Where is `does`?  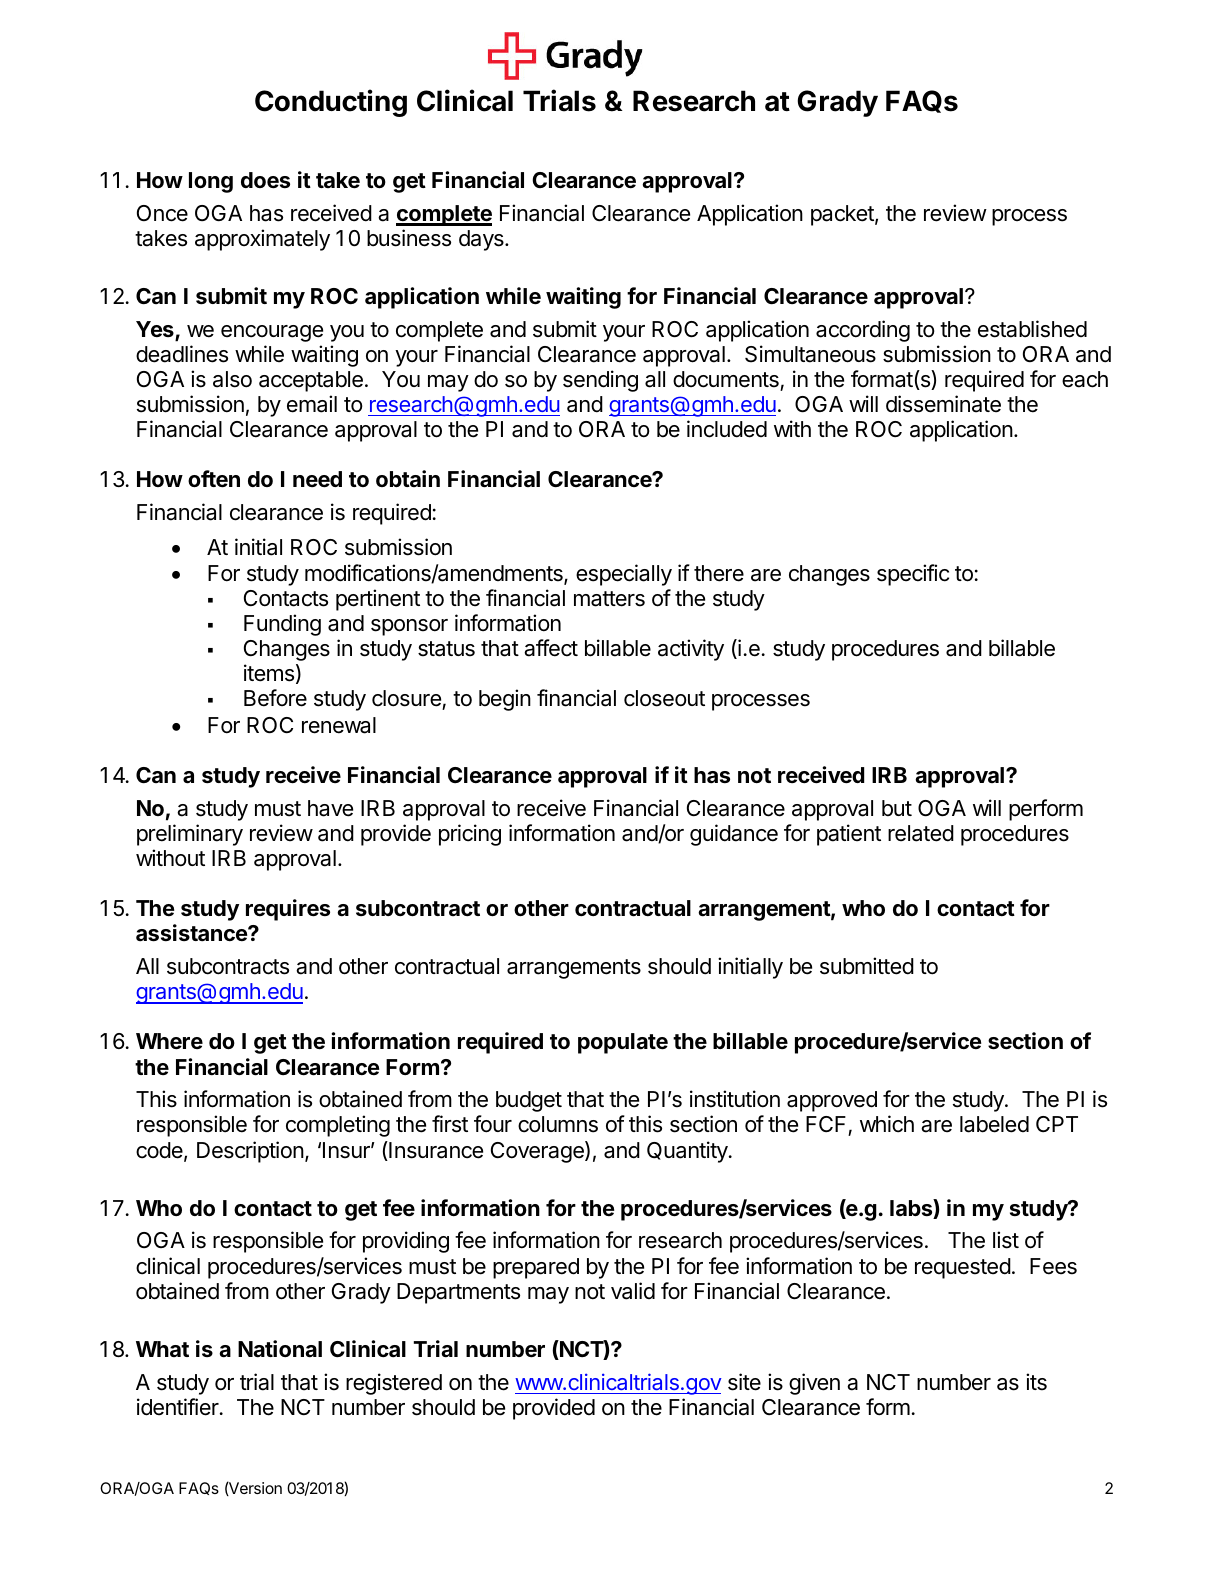
does is located at coordinates (265, 180).
